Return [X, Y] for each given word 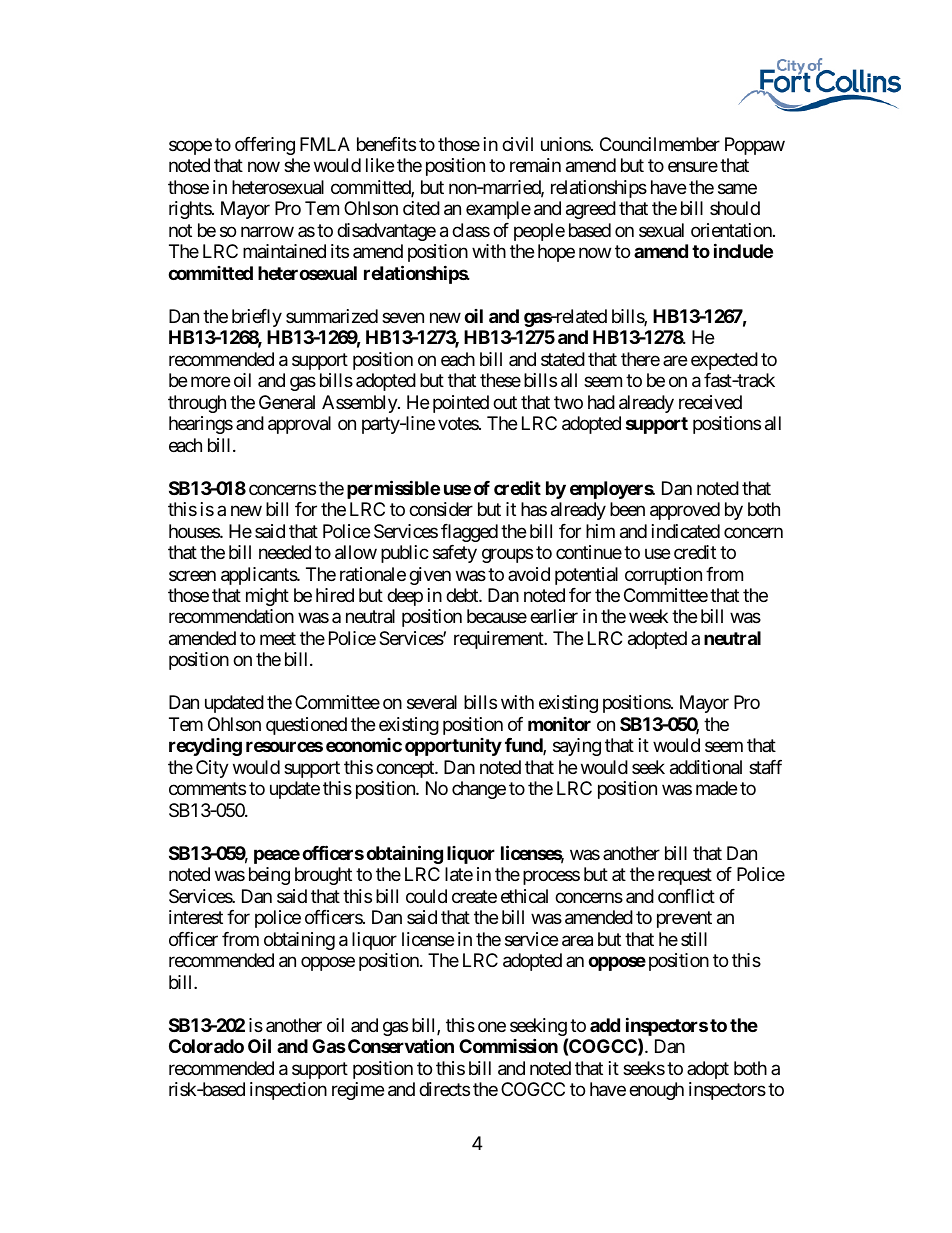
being [269, 876]
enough [656, 1091]
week [648, 616]
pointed [461, 404]
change [479, 790]
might [267, 597]
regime [358, 1091]
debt [463, 595]
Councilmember [660, 144]
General [287, 402]
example [498, 210]
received [710, 402]
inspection [288, 1091]
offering [265, 146]
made [716, 788]
